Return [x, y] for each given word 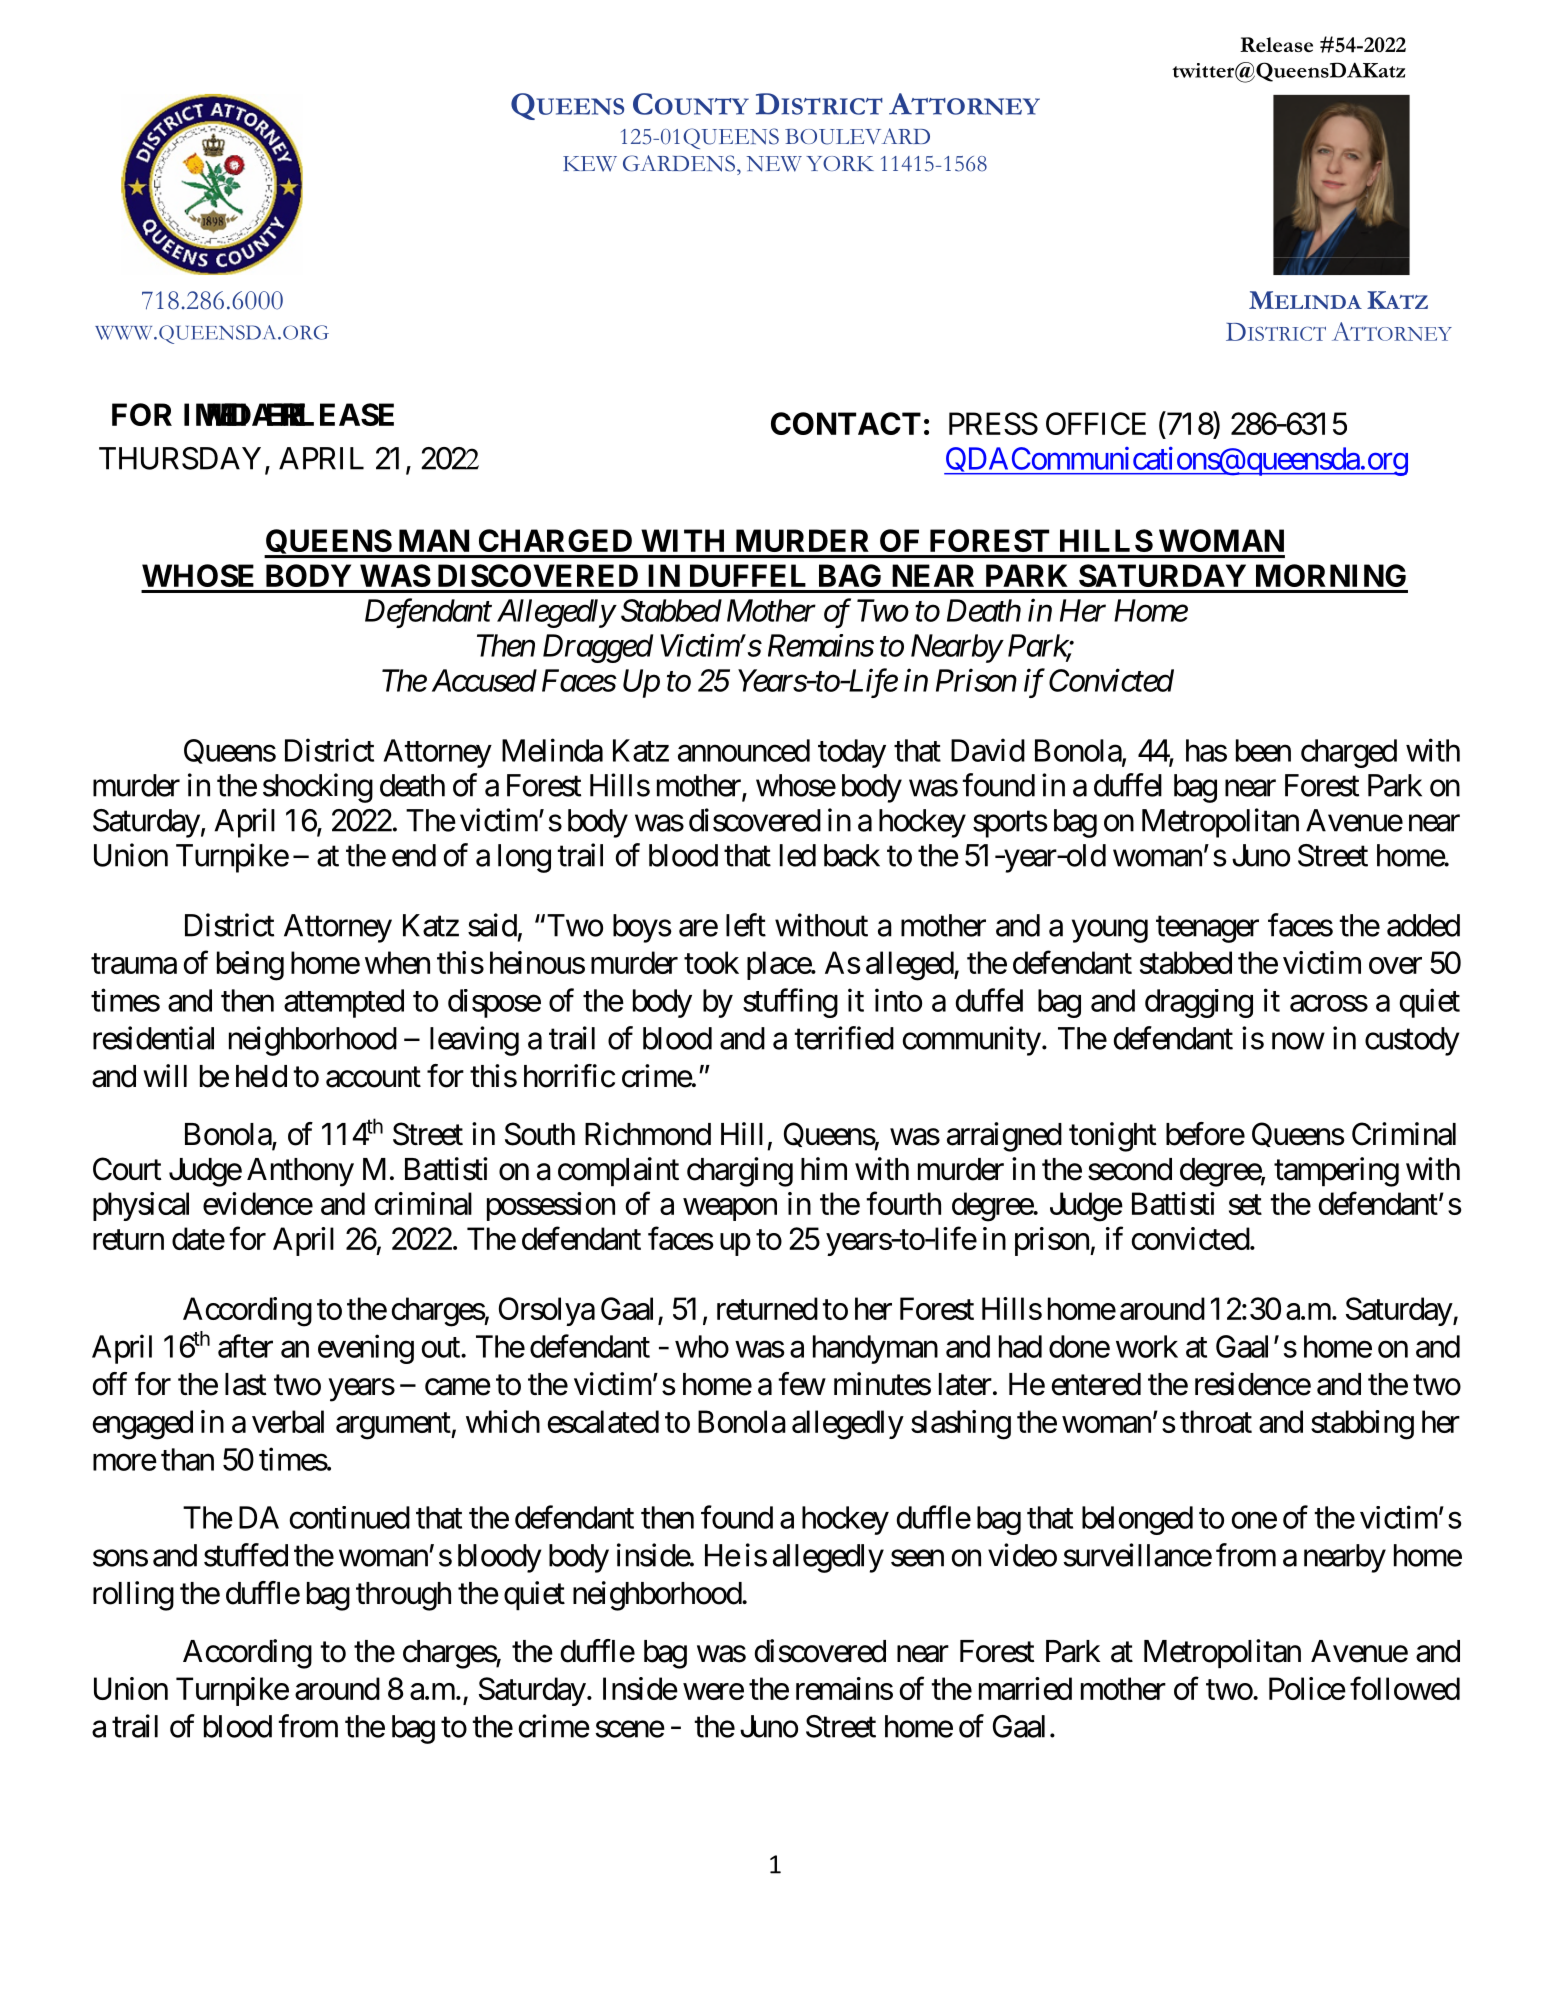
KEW [590, 164]
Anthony [300, 1172]
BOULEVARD [857, 136]
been [1263, 750]
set [1245, 1205]
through [403, 1596]
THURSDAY [180, 458]
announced [744, 750]
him [824, 1168]
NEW [774, 164]
